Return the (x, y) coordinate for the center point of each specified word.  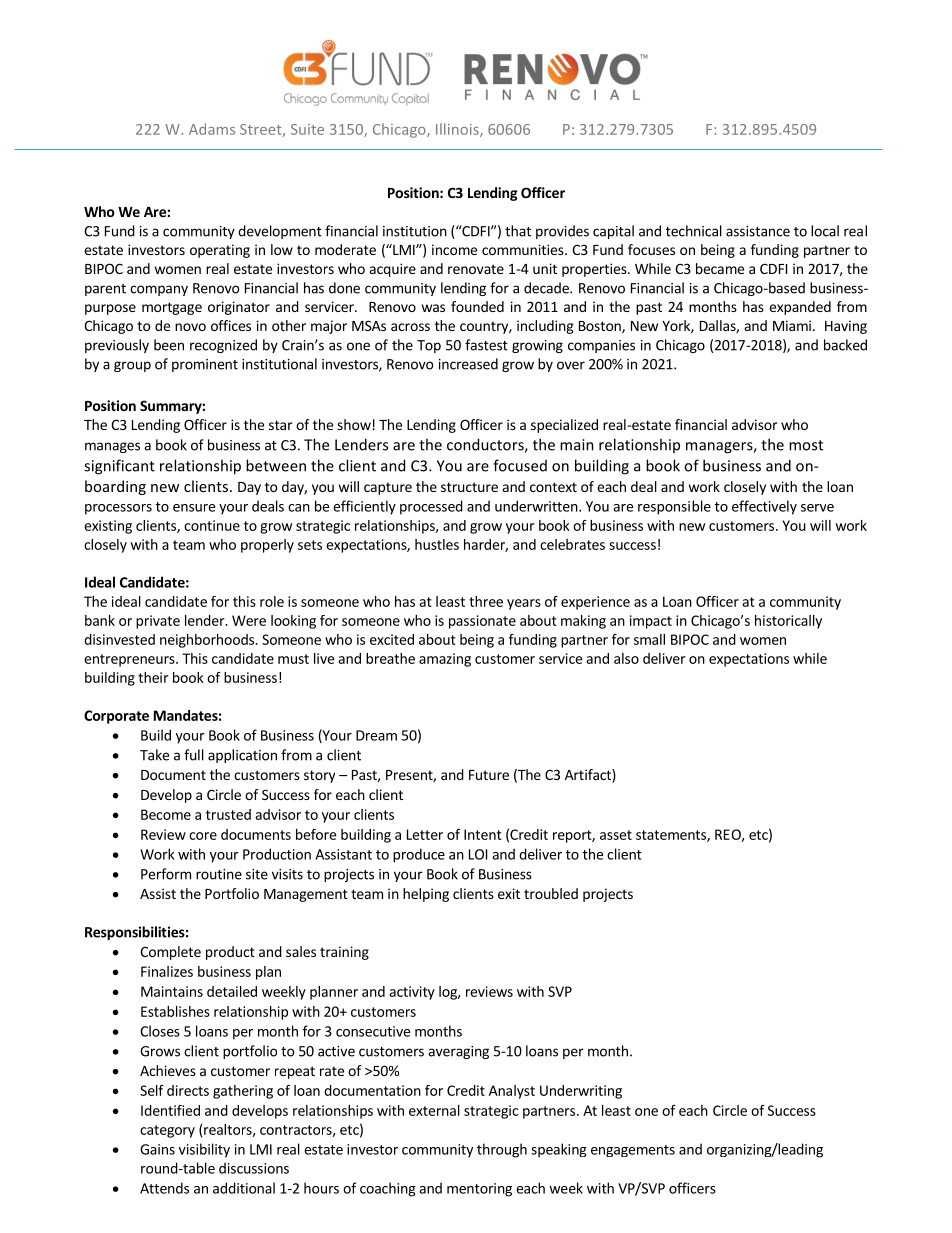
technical (694, 231)
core (203, 836)
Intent (483, 834)
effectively (764, 507)
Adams (212, 129)
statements (672, 836)
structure (469, 487)
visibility (204, 1150)
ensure (194, 508)
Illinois (458, 130)
